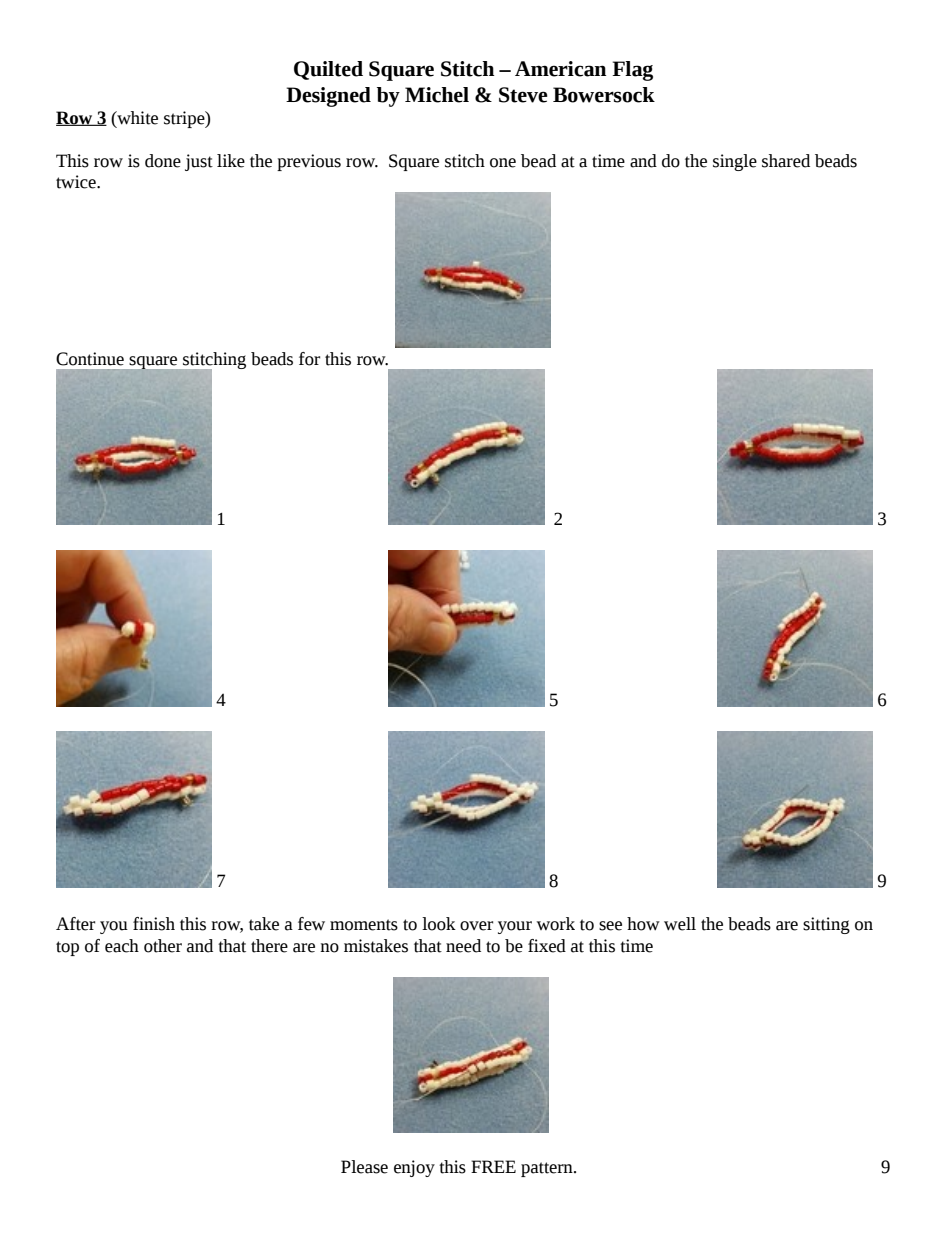  What do you see at coordinates (439, 924) in the image?
I see `look` at bounding box center [439, 924].
